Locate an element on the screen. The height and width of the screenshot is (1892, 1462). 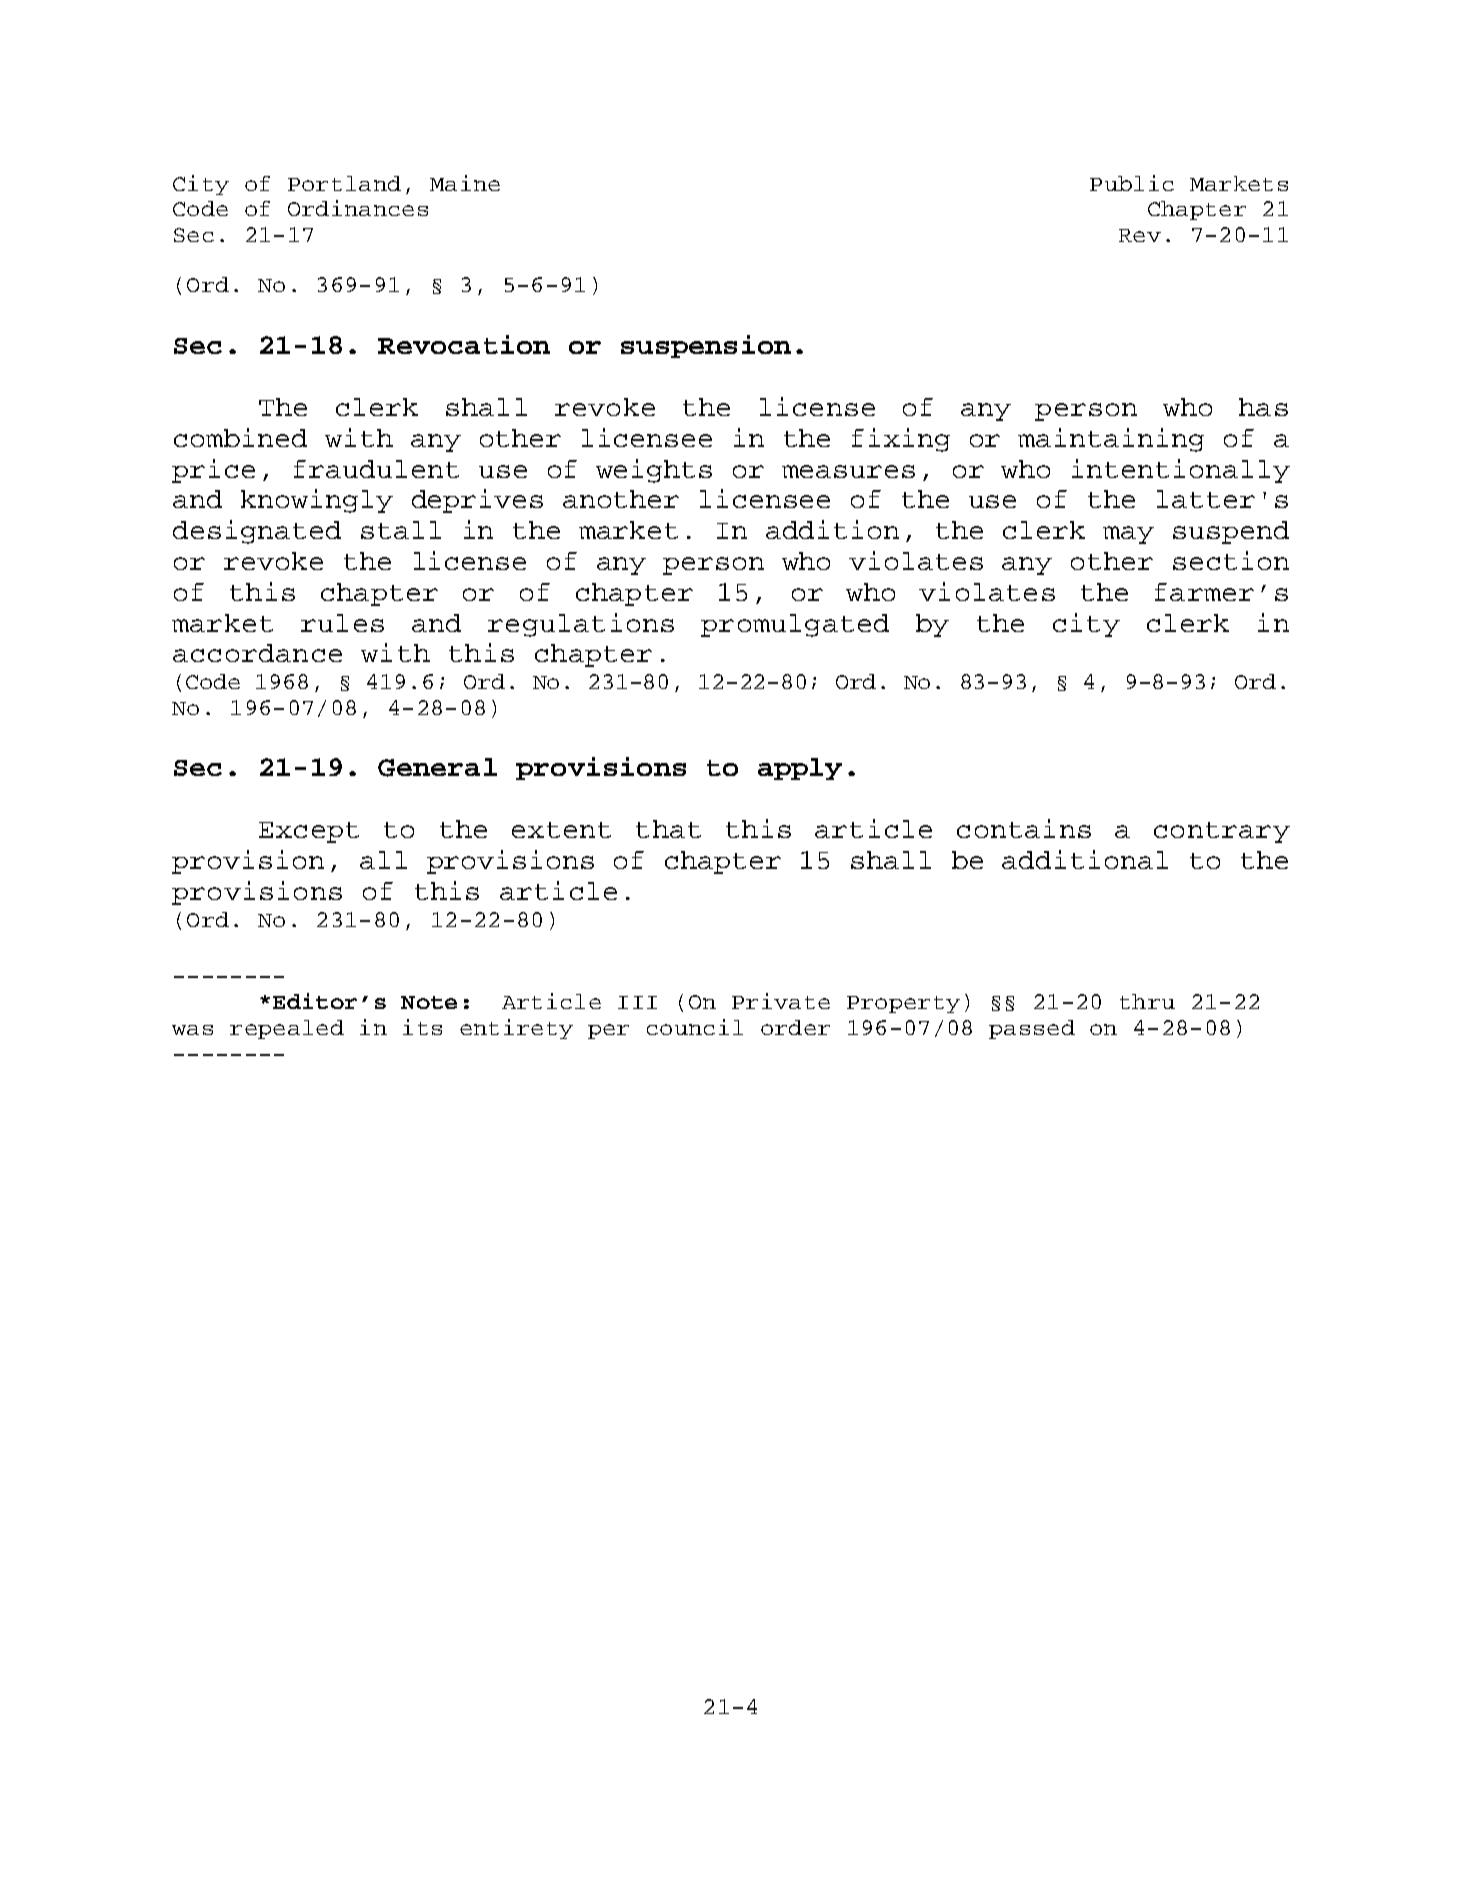
repealed is located at coordinates (287, 1029).
